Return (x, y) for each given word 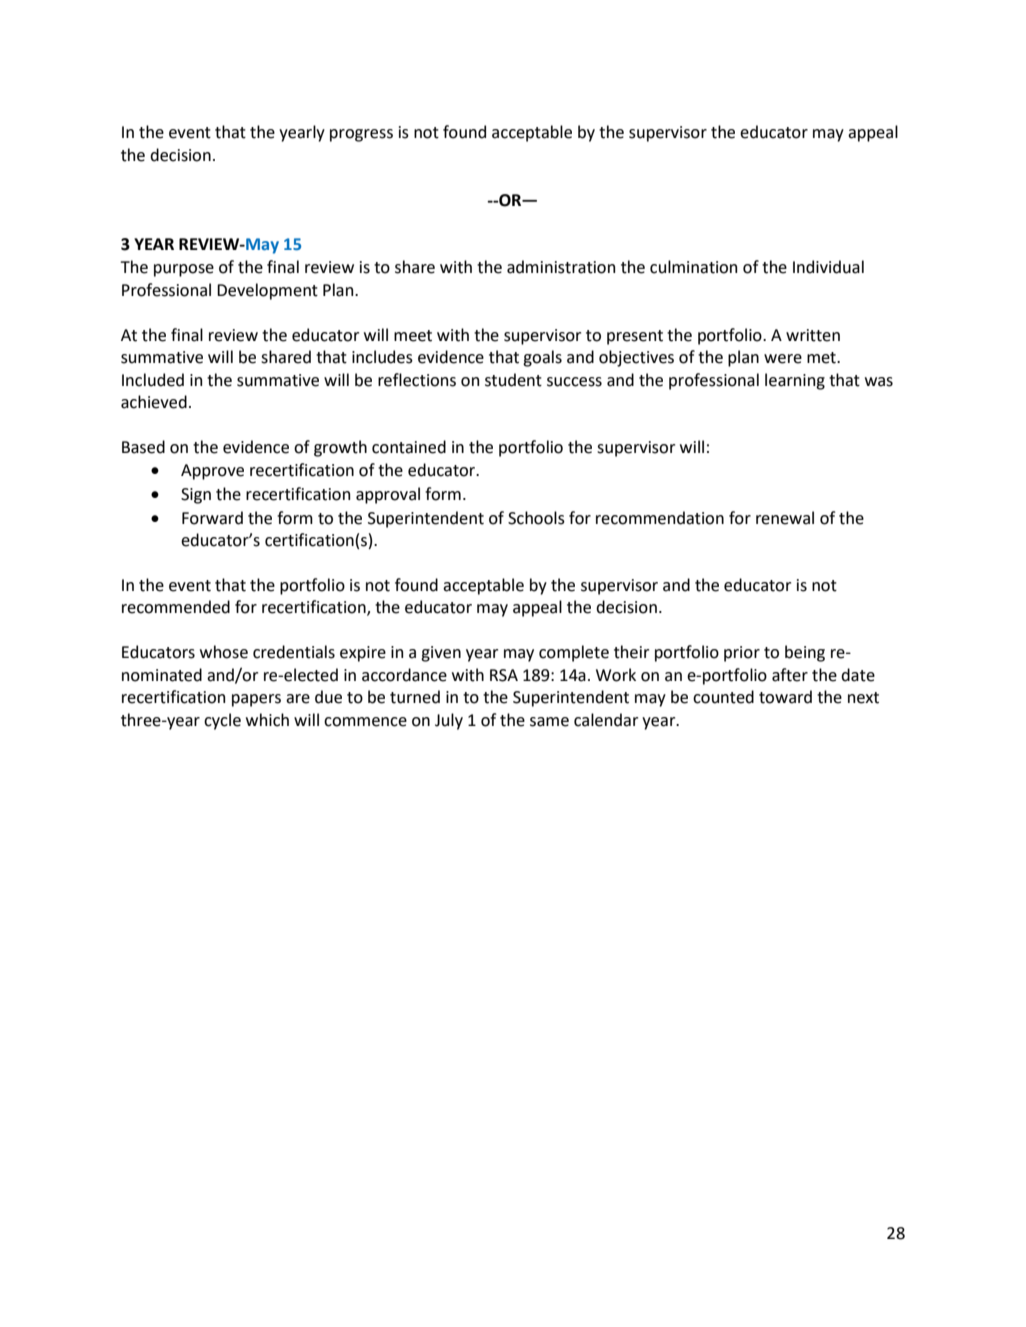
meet (413, 336)
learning (795, 381)
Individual (828, 267)
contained (409, 447)
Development (267, 291)
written (813, 335)
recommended (176, 607)
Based (143, 447)
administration (561, 267)
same (549, 722)
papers (256, 700)
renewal (785, 518)
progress (361, 135)
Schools (536, 518)
